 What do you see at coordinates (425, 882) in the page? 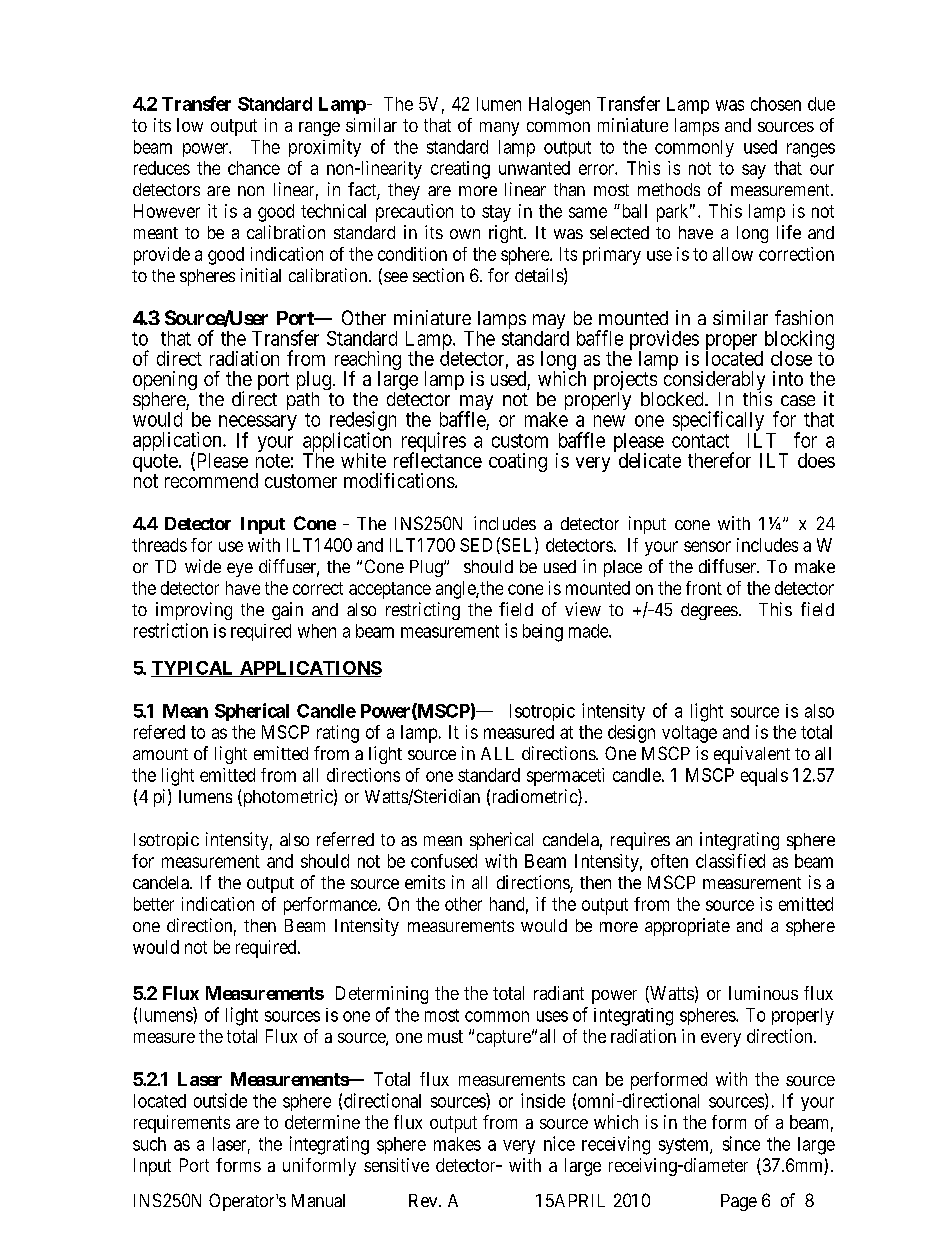
I see `emits` at bounding box center [425, 882].
